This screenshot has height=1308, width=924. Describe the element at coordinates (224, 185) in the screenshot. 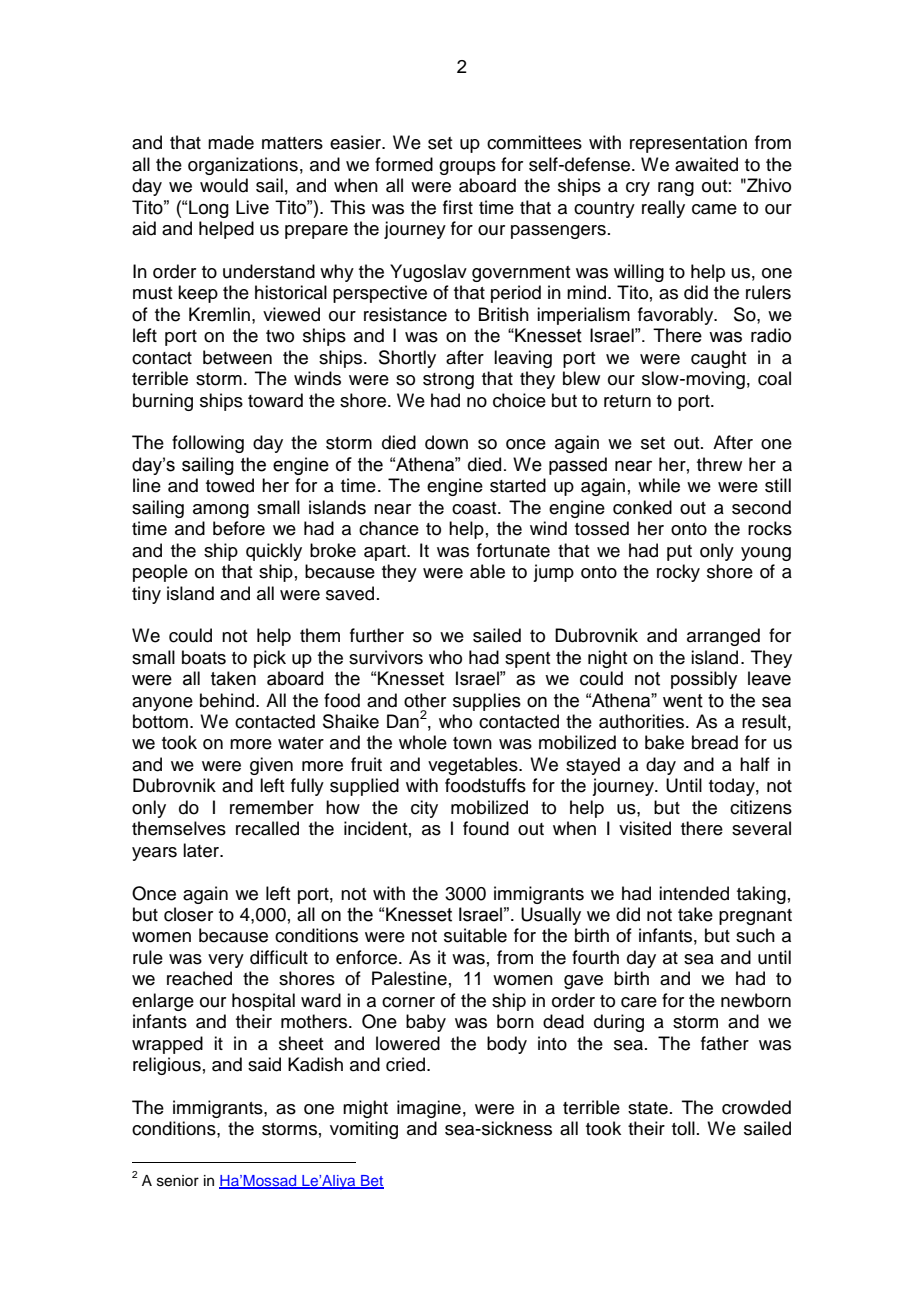

I see `would` at that location.
